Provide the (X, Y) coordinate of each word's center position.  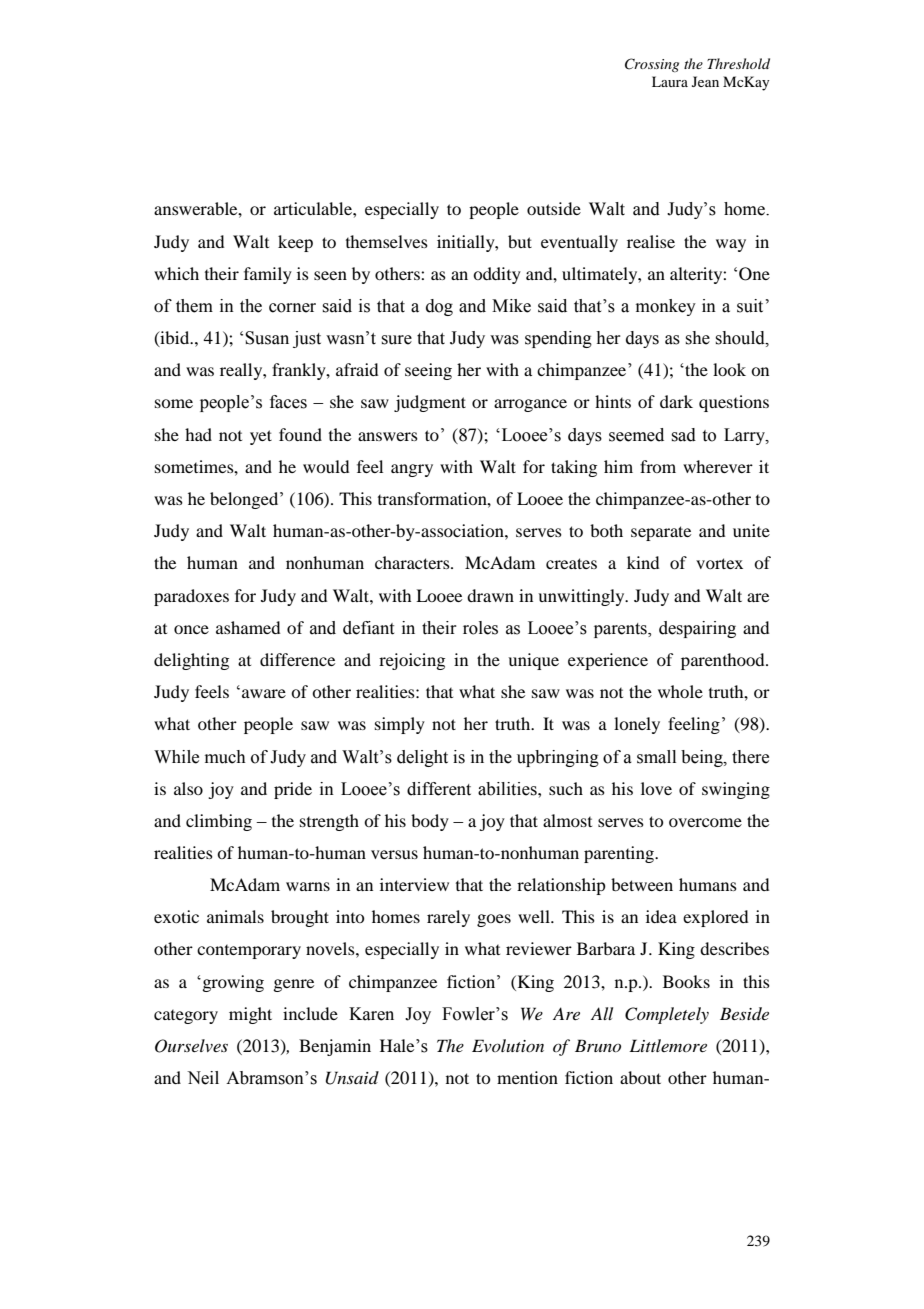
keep (295, 243)
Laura (670, 81)
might (250, 1015)
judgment (430, 403)
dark (676, 401)
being (703, 758)
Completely (667, 1015)
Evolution (508, 1045)
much (225, 757)
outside (554, 208)
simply (400, 725)
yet (261, 437)
